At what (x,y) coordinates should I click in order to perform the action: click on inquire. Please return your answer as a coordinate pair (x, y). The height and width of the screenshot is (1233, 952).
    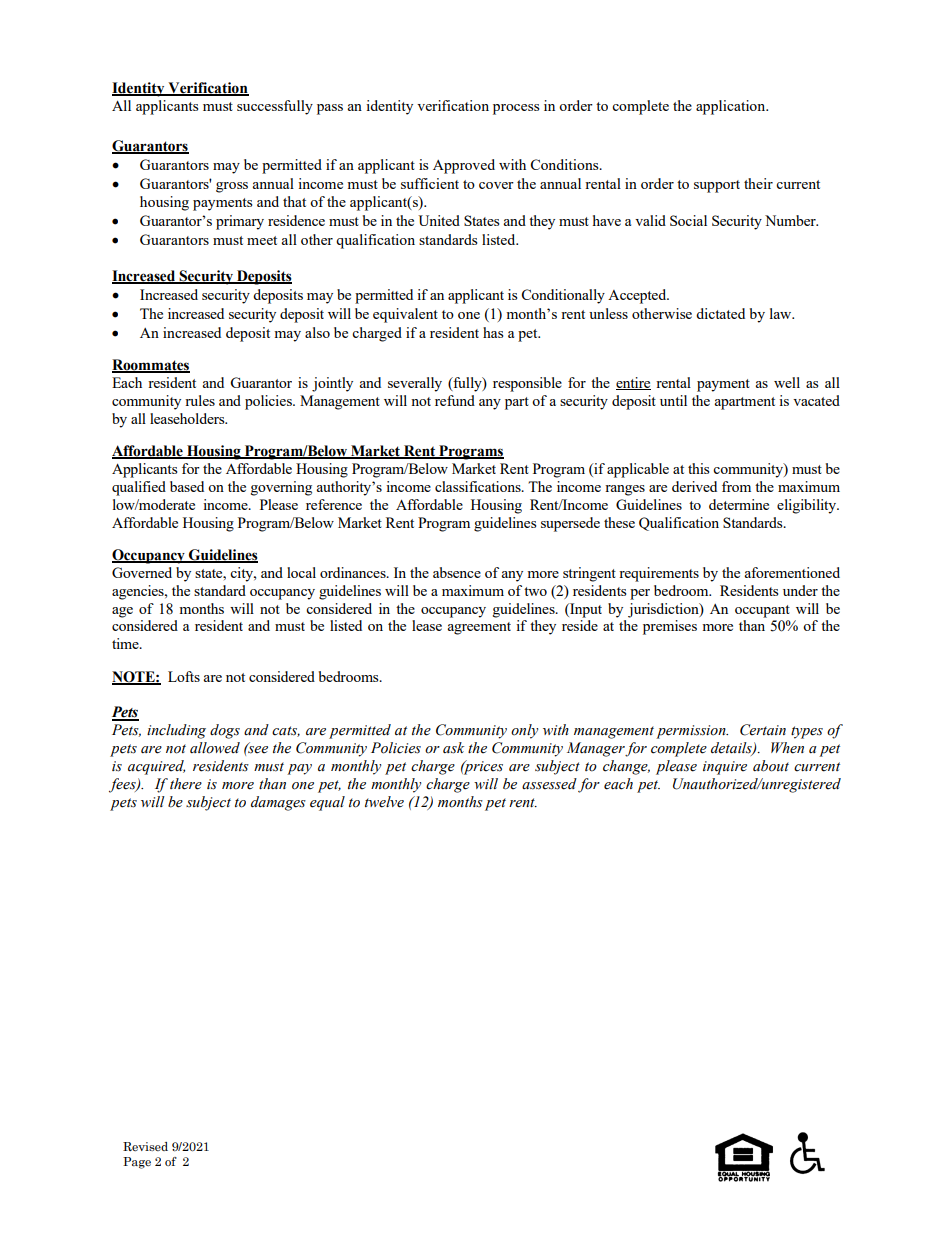
    Looking at the image, I should click on (725, 768).
